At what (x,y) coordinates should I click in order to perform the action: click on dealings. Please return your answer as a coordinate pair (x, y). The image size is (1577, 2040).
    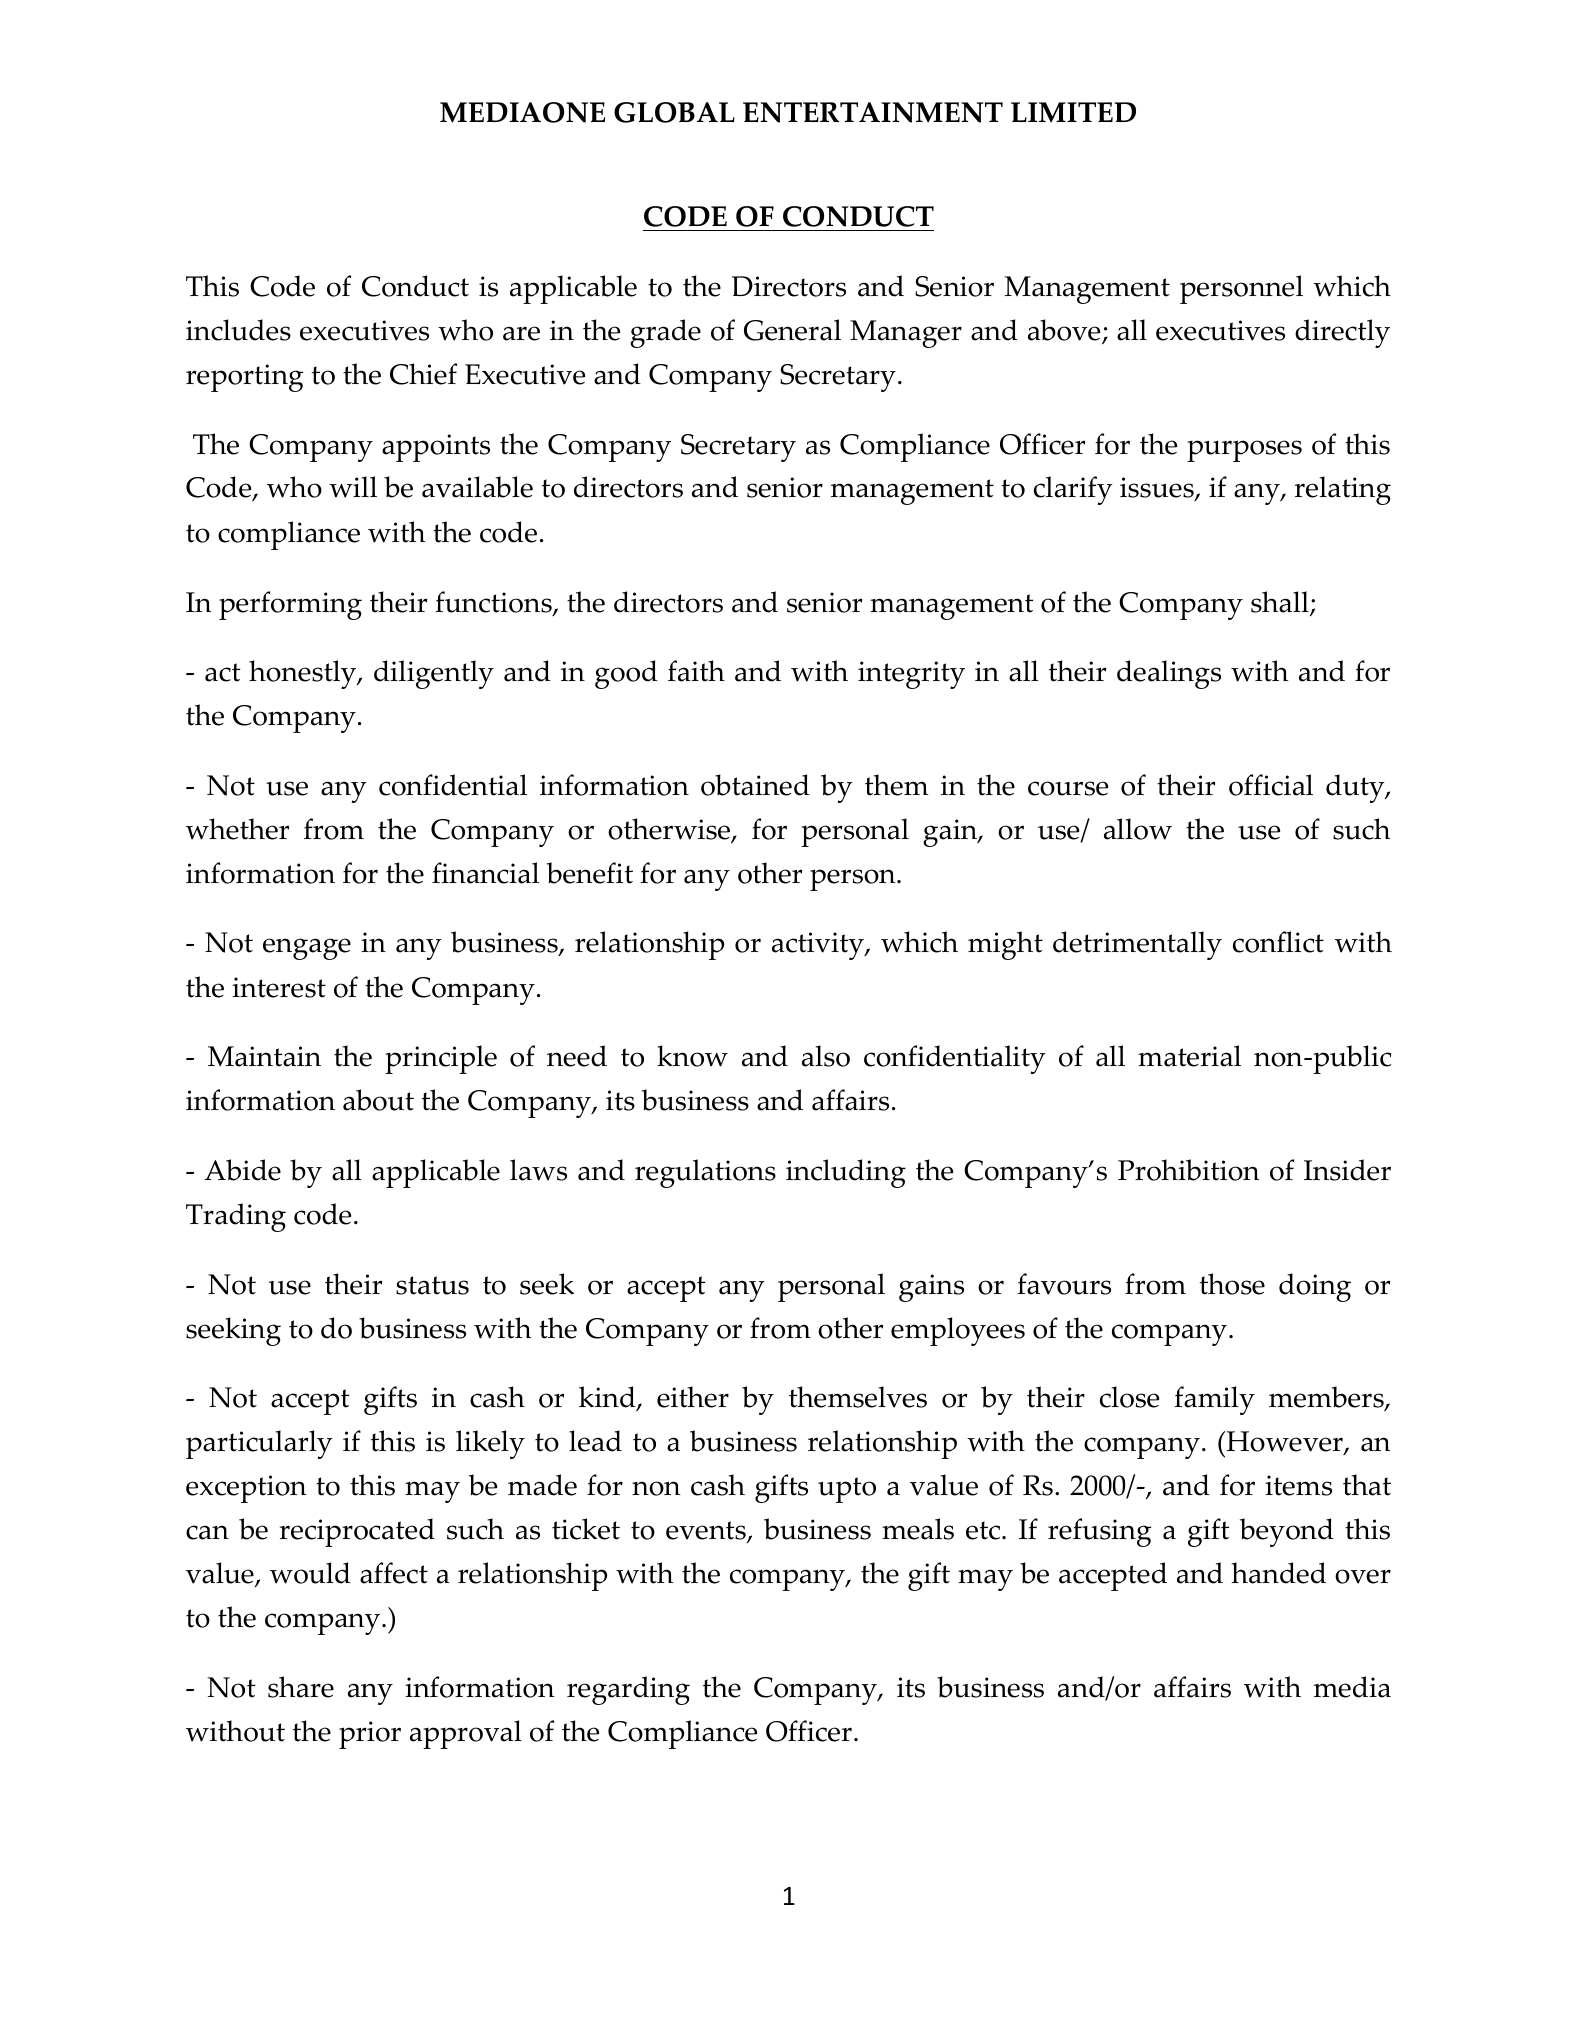
    Looking at the image, I should click on (1169, 674).
